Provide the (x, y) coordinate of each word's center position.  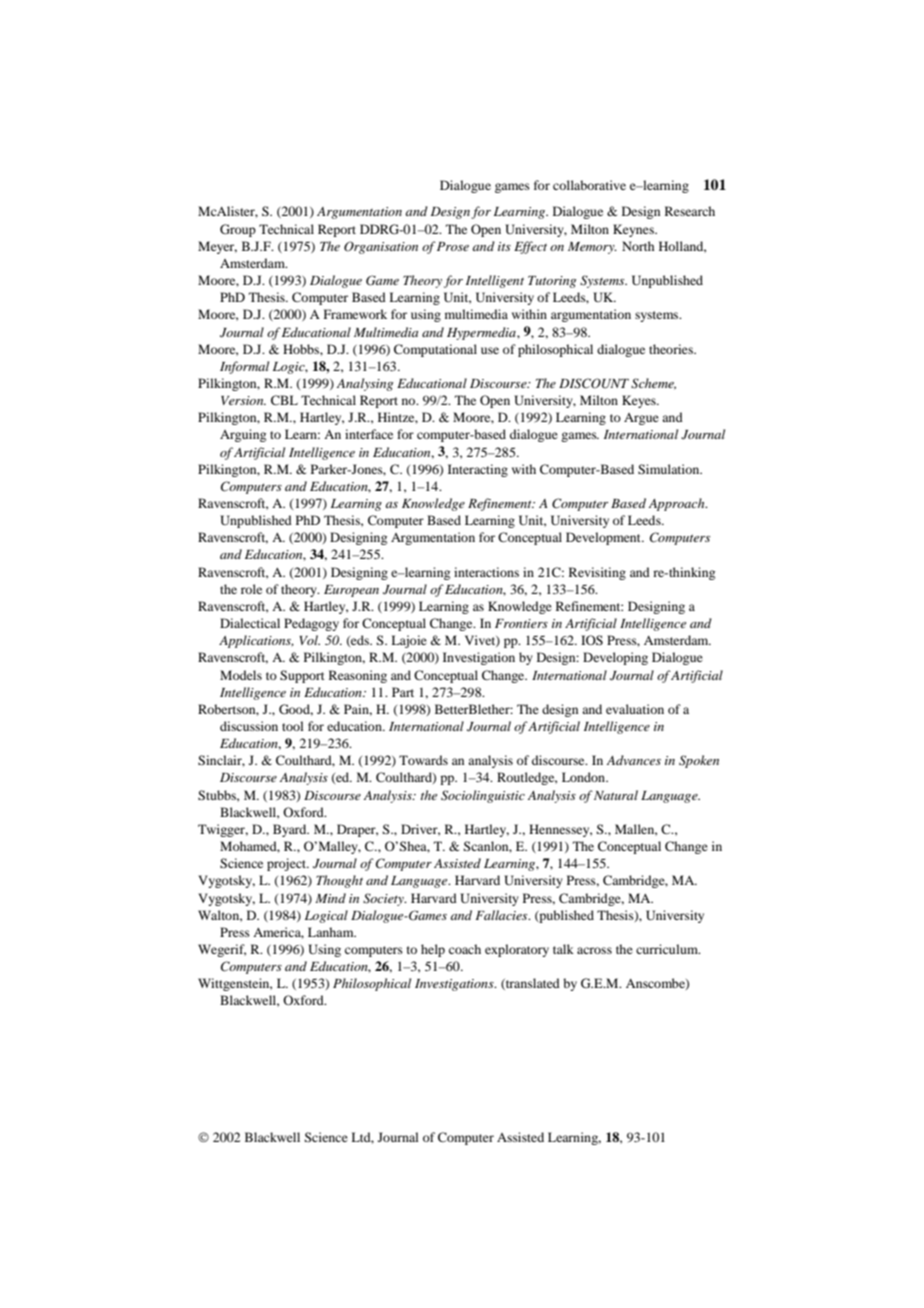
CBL (284, 400)
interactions (486, 572)
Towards (423, 760)
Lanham (332, 932)
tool (293, 726)
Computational (435, 350)
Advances (633, 760)
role (251, 589)
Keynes (634, 230)
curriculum (668, 949)
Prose (453, 246)
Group (238, 230)
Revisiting (597, 573)
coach (465, 949)
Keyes (640, 401)
